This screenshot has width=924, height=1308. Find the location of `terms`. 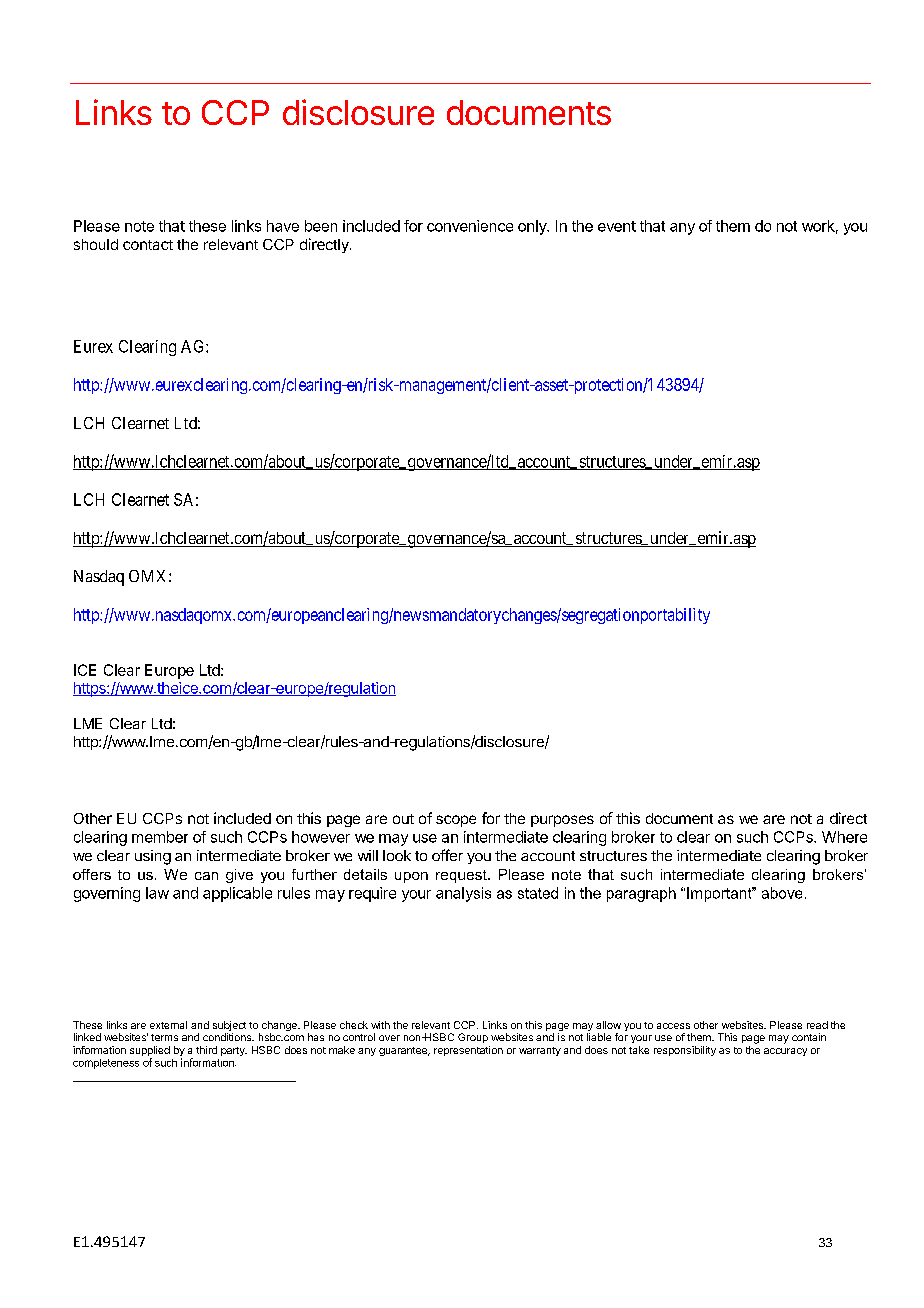

terms is located at coordinates (164, 1037).
